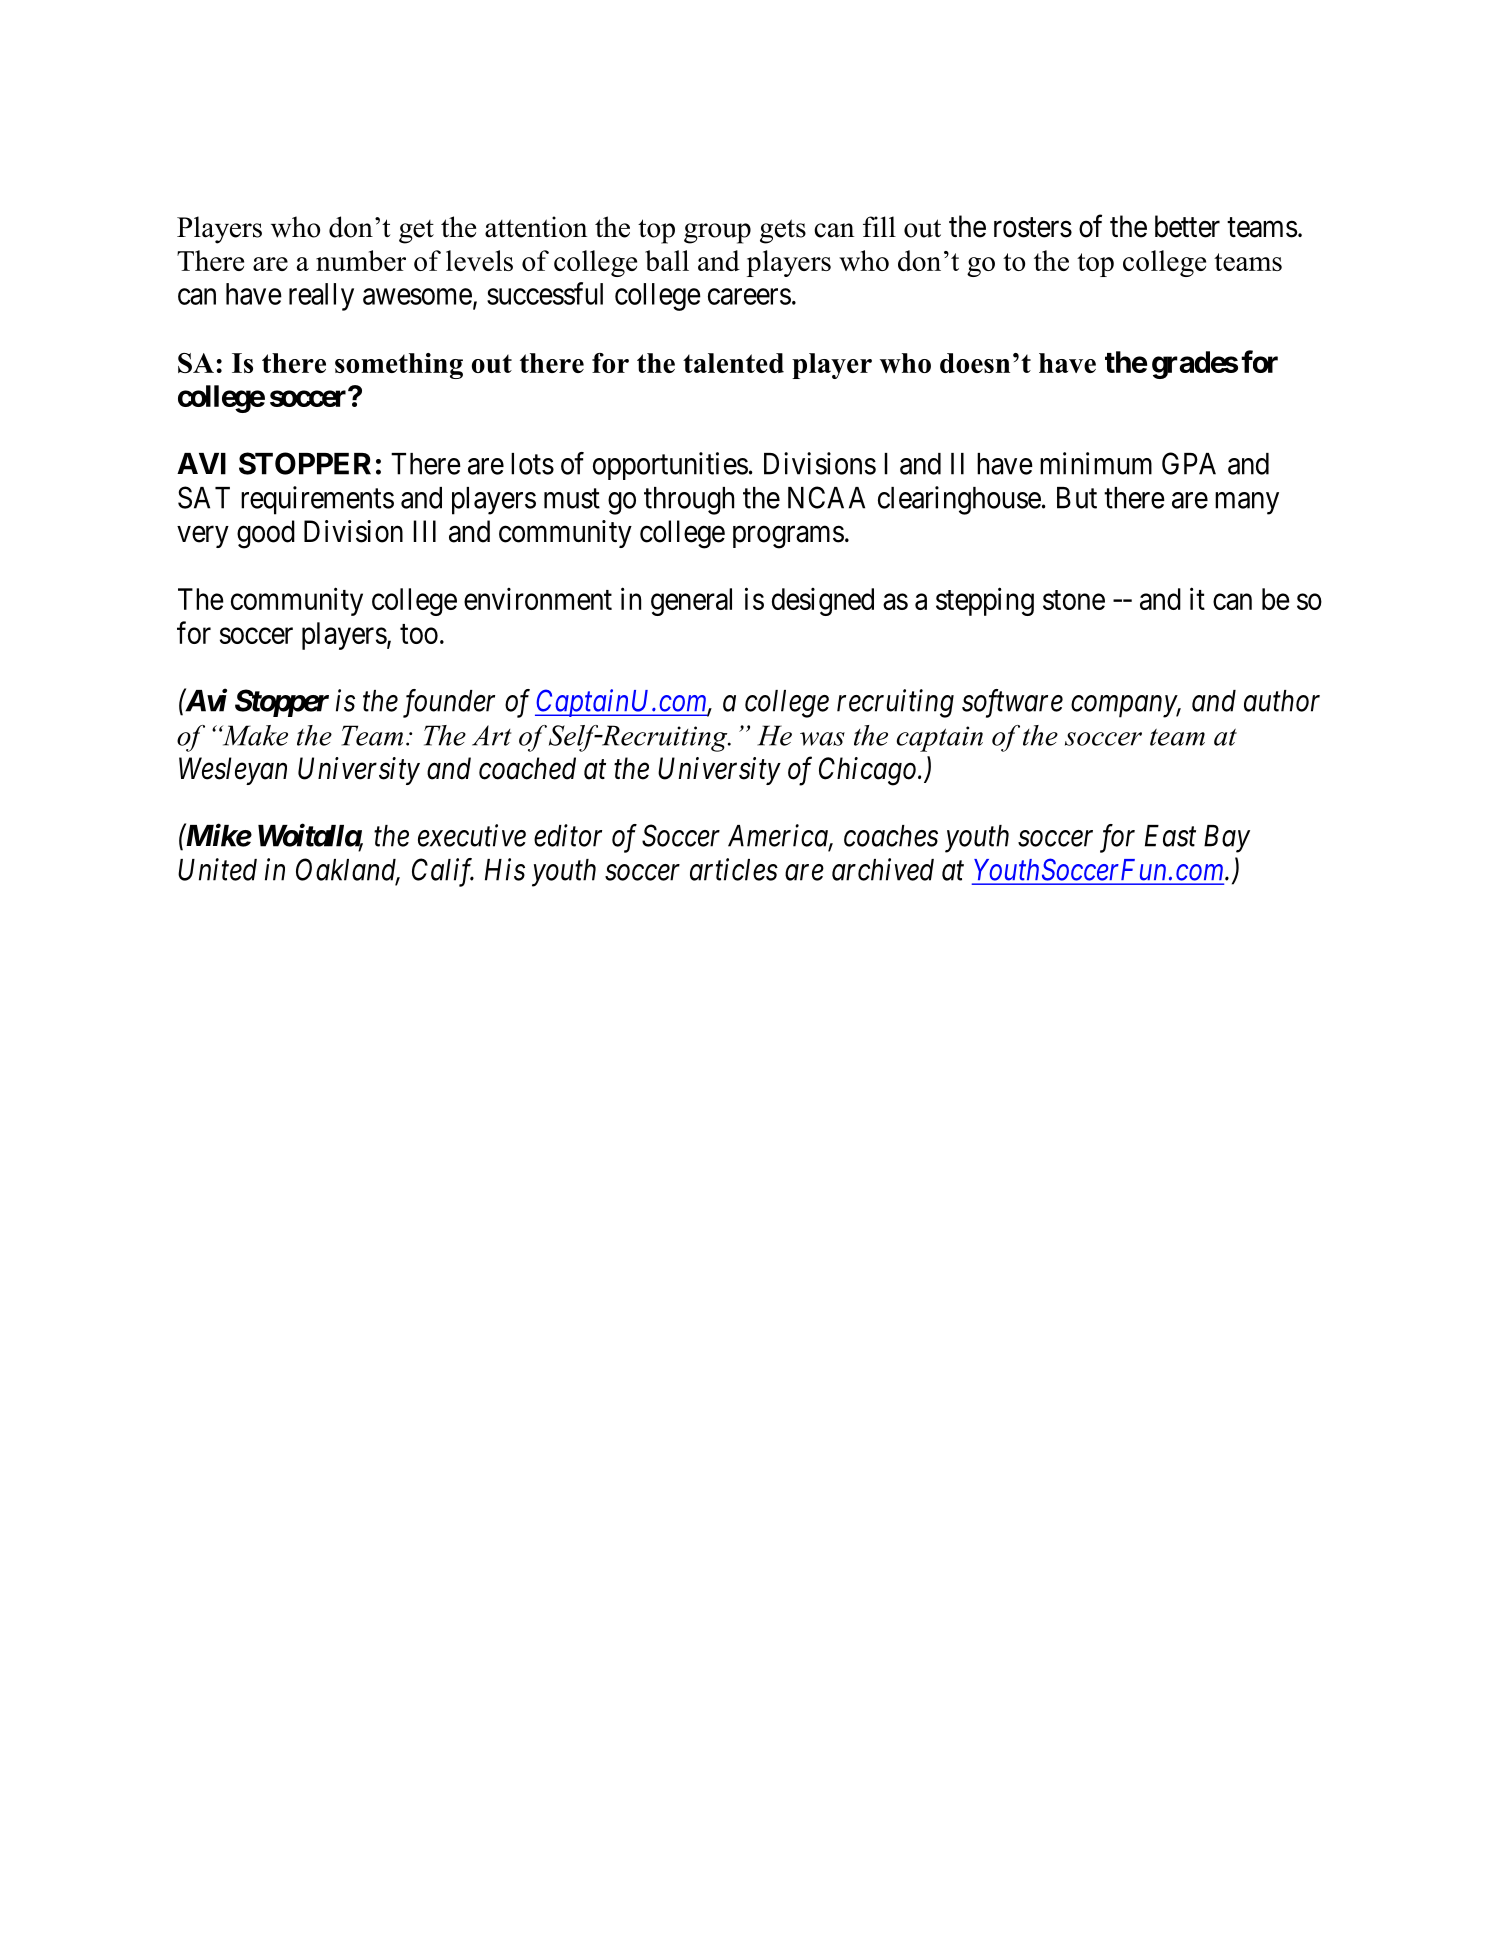 The height and width of the screenshot is (1942, 1501). I want to click on through, so click(689, 501).
